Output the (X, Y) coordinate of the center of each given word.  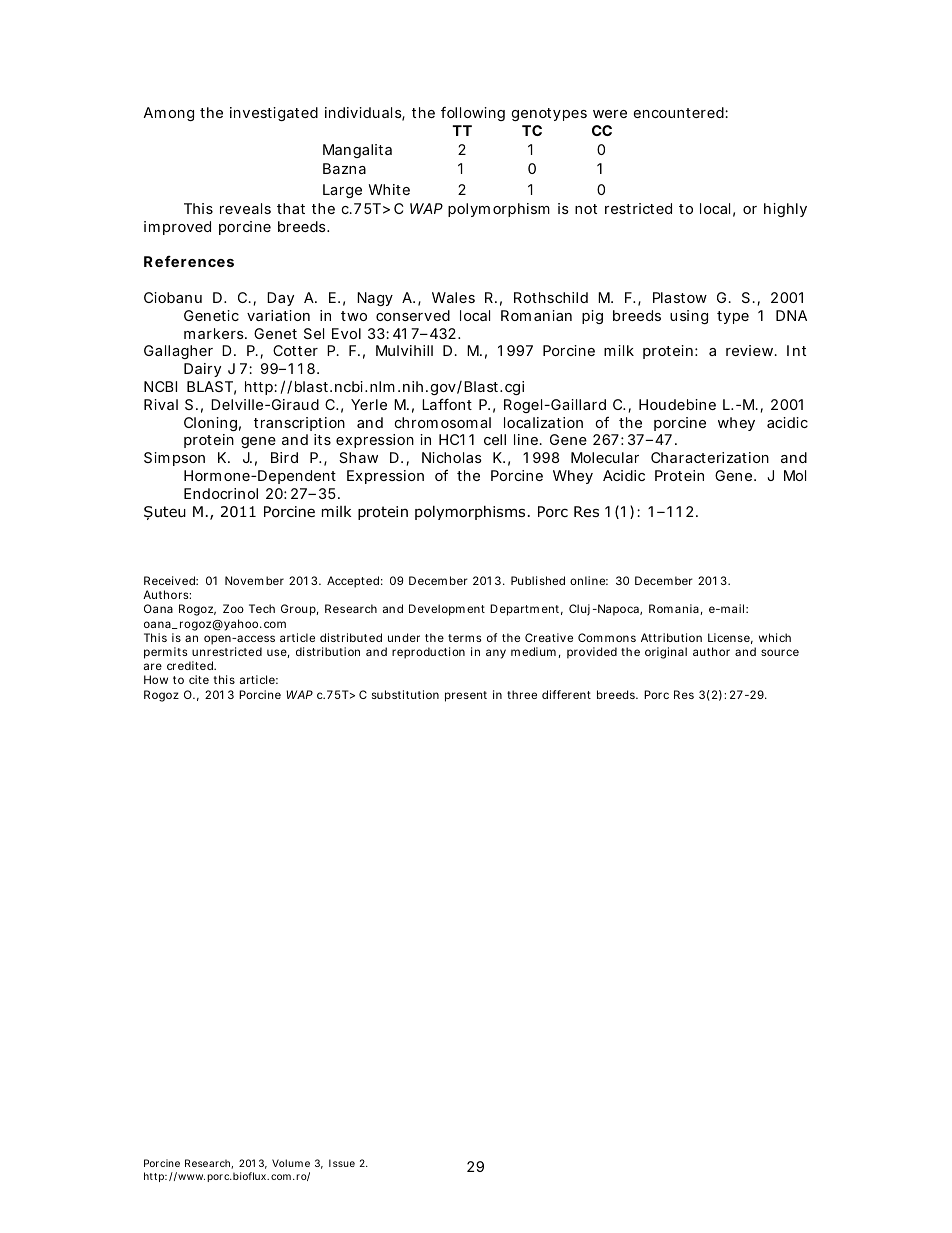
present (466, 696)
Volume (291, 1163)
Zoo (233, 608)
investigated (274, 114)
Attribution (671, 637)
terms (465, 638)
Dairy (202, 370)
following (473, 114)
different (566, 694)
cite (199, 679)
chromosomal (443, 422)
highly (785, 210)
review (751, 350)
